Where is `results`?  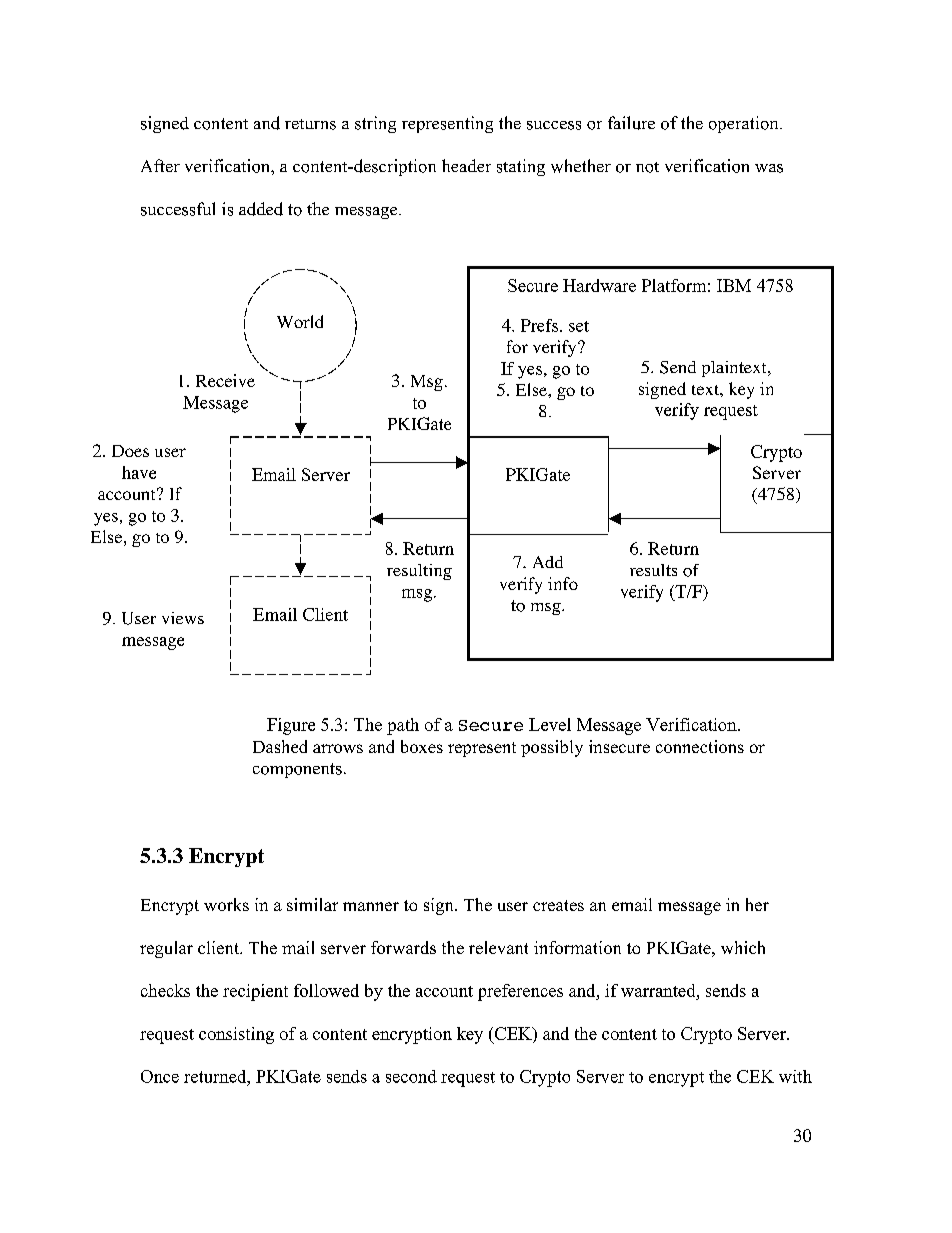
results is located at coordinates (653, 570).
